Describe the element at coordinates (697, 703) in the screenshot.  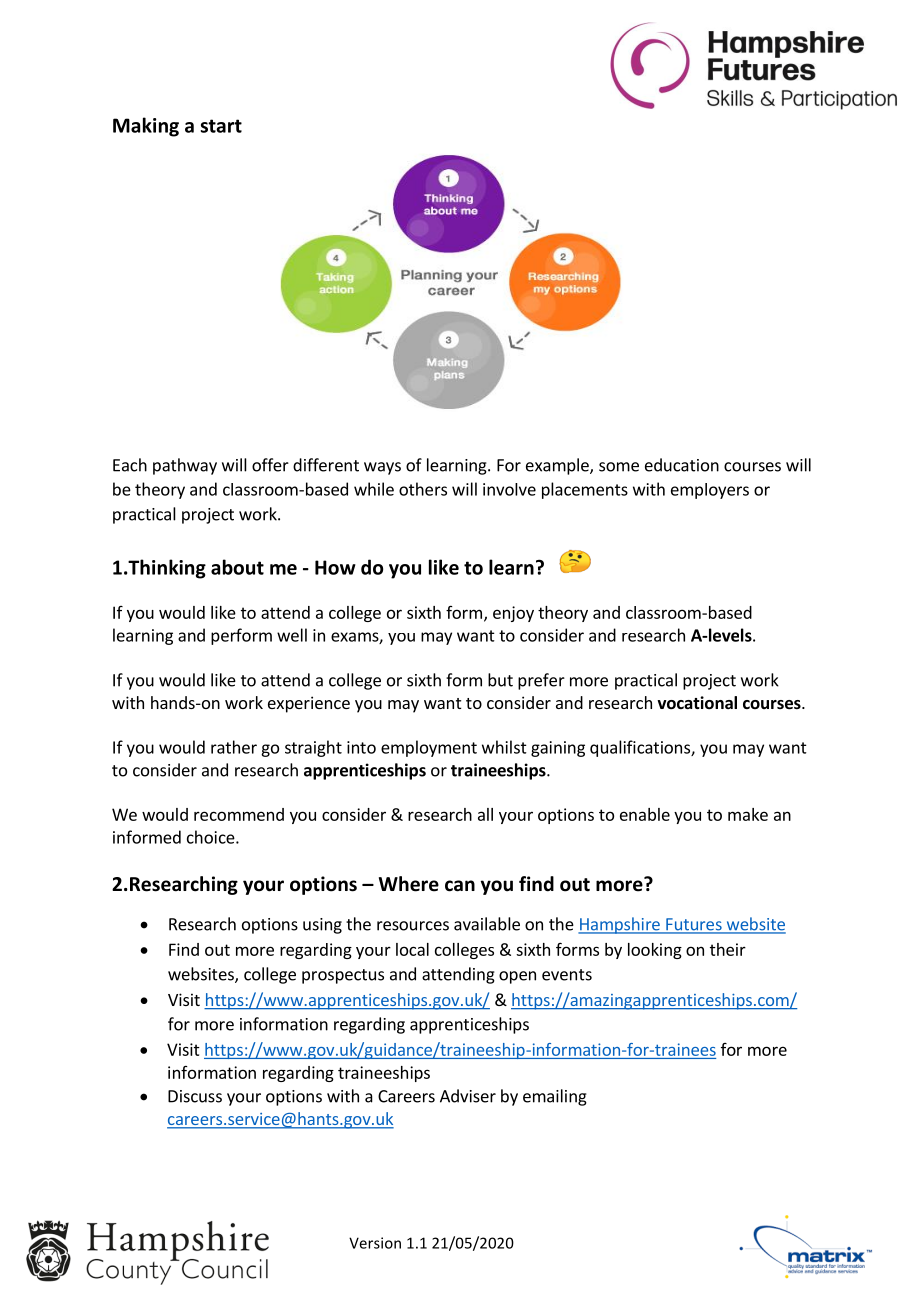
I see `vocational` at that location.
